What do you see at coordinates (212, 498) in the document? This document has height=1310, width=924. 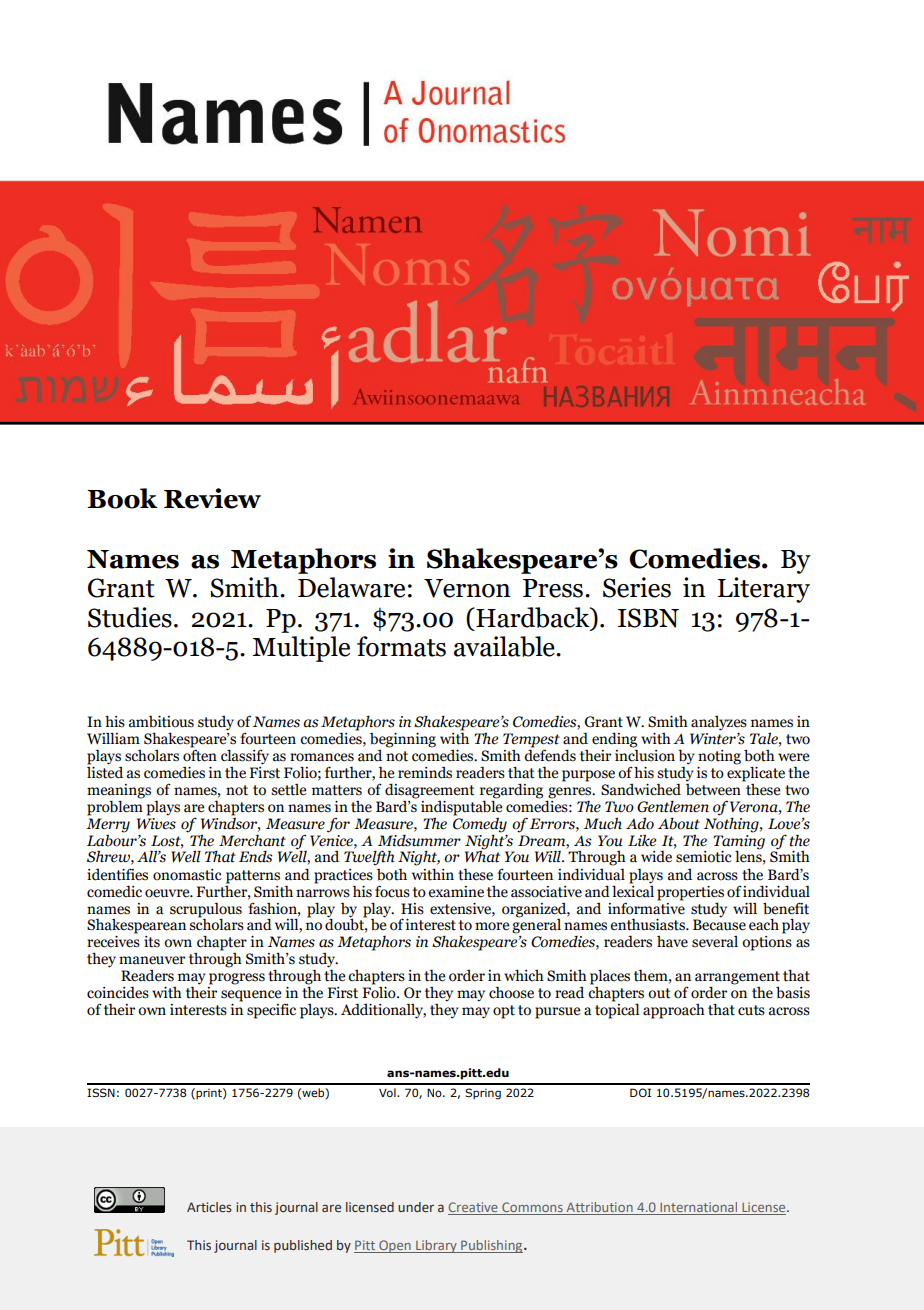 I see `Review` at bounding box center [212, 498].
